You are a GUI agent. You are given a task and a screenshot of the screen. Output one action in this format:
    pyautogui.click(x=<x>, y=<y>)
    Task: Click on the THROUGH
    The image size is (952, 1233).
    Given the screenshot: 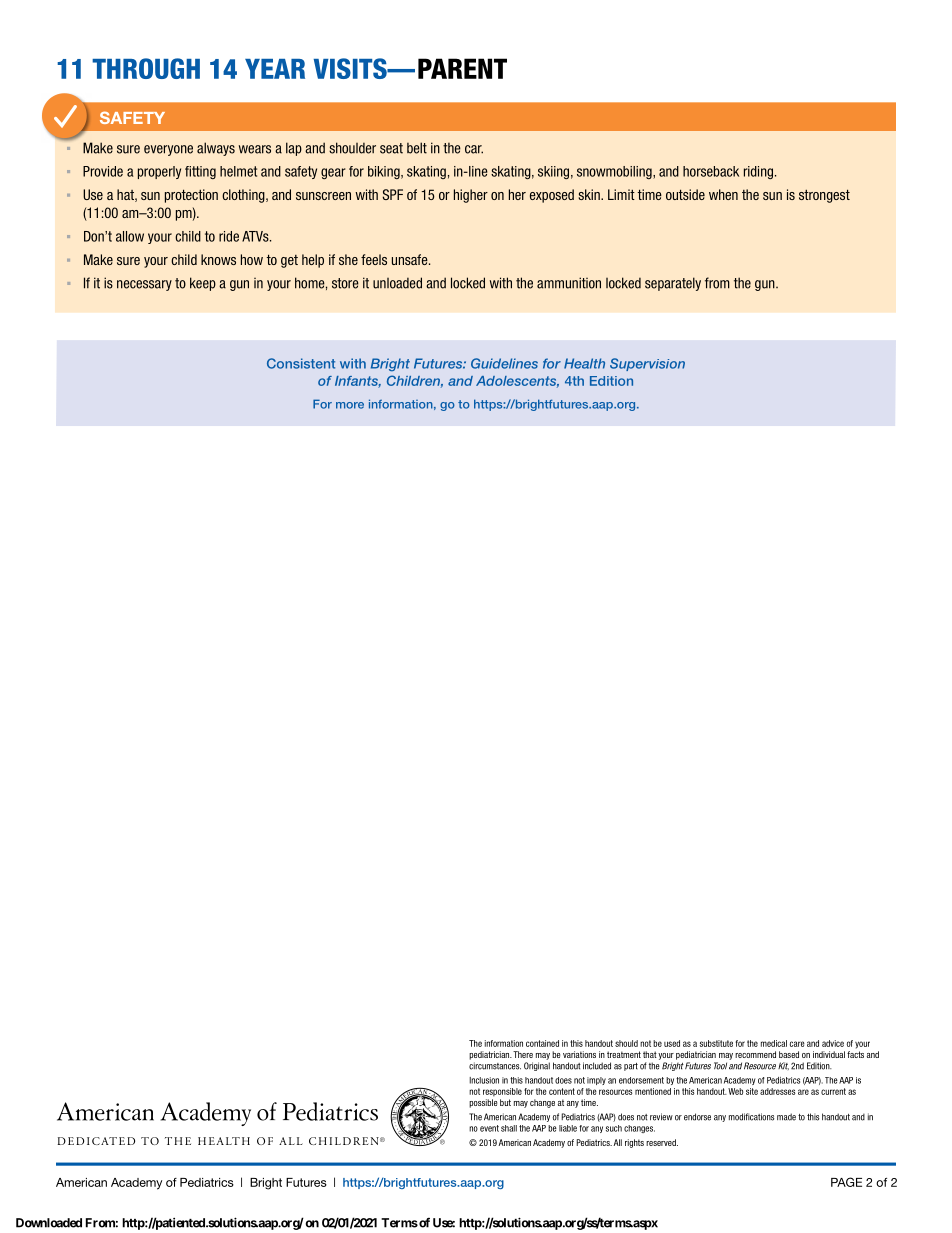 What is the action you would take?
    pyautogui.click(x=146, y=68)
